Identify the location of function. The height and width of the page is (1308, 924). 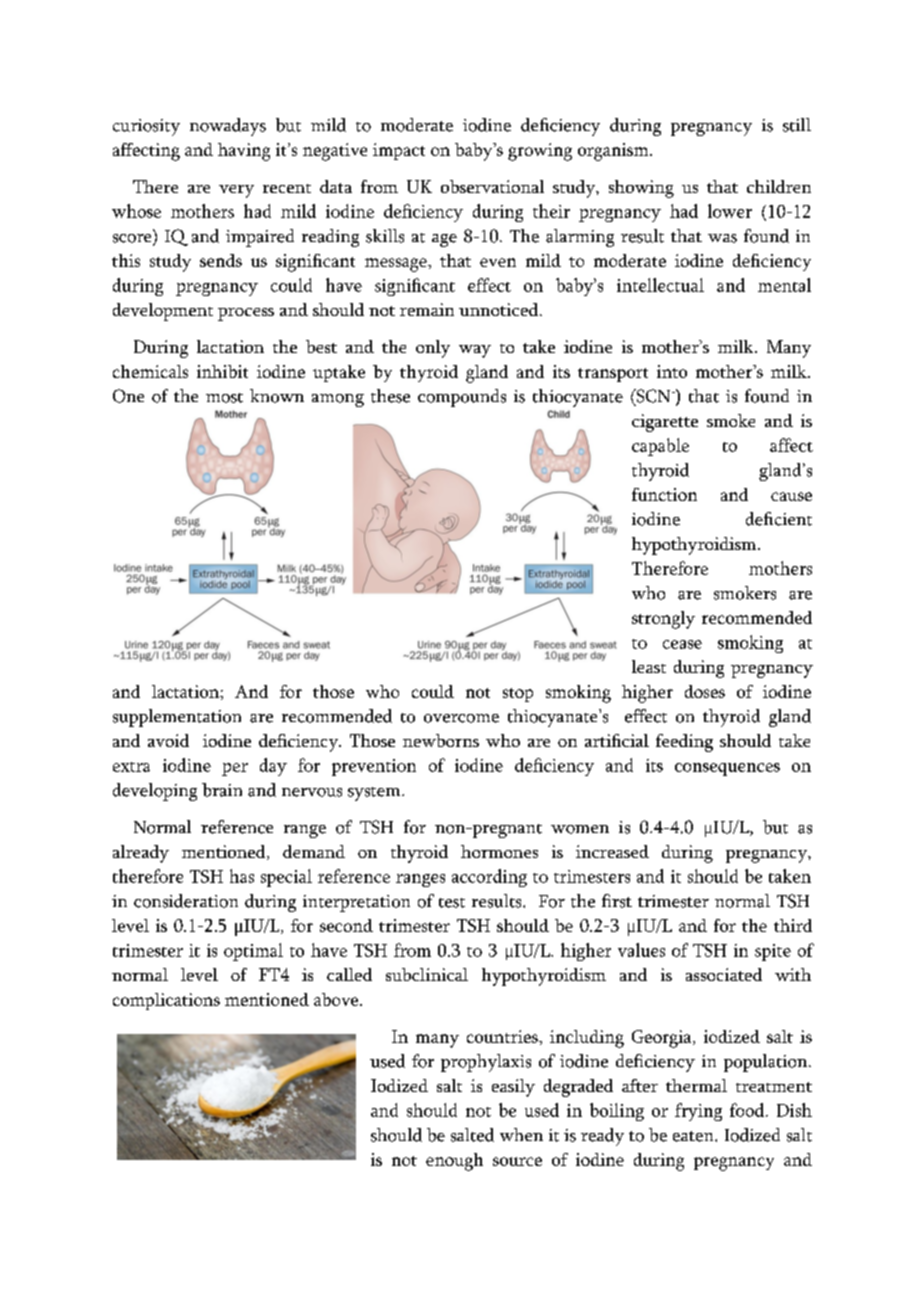
(664, 494).
